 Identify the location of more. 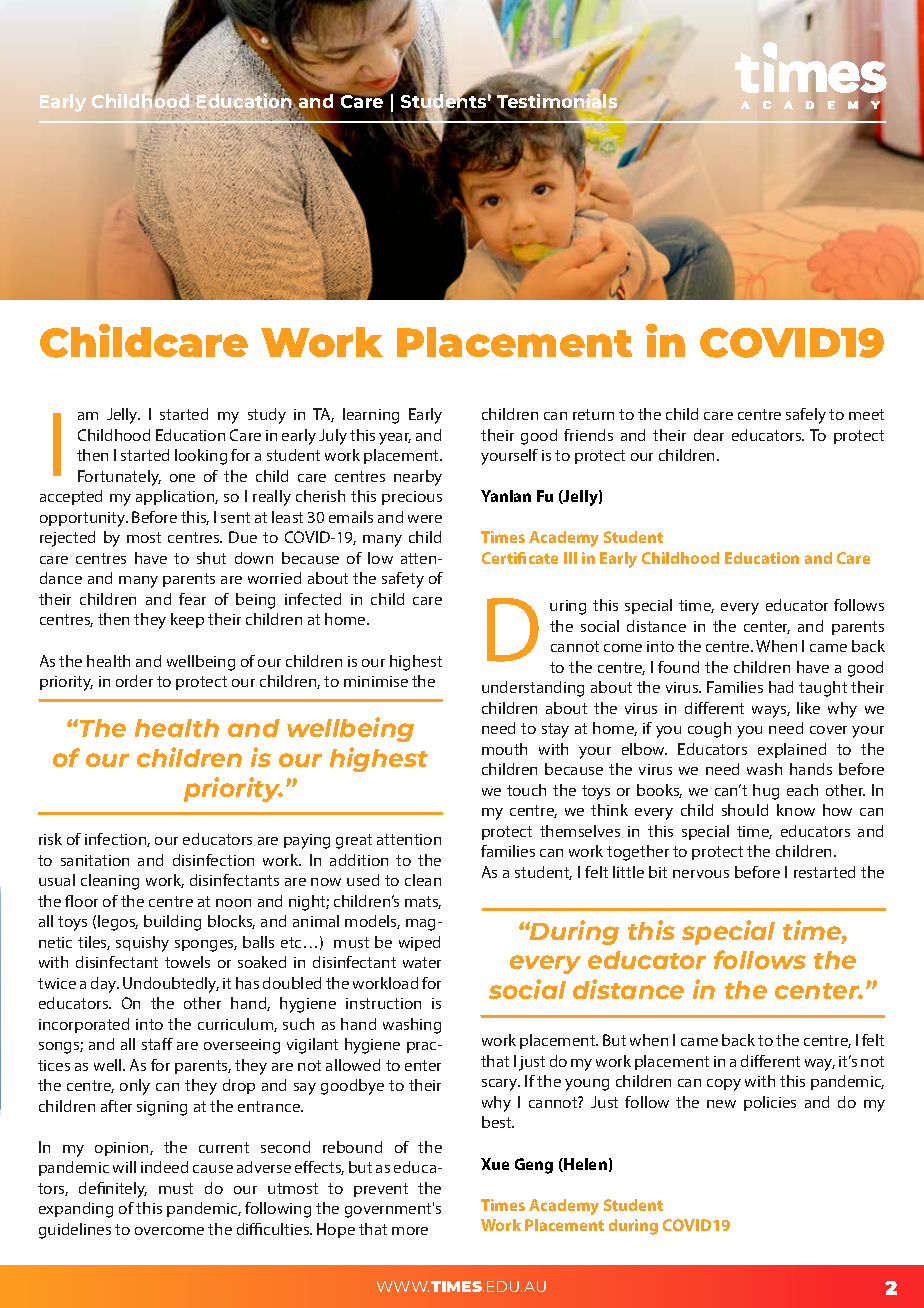
(410, 1231).
